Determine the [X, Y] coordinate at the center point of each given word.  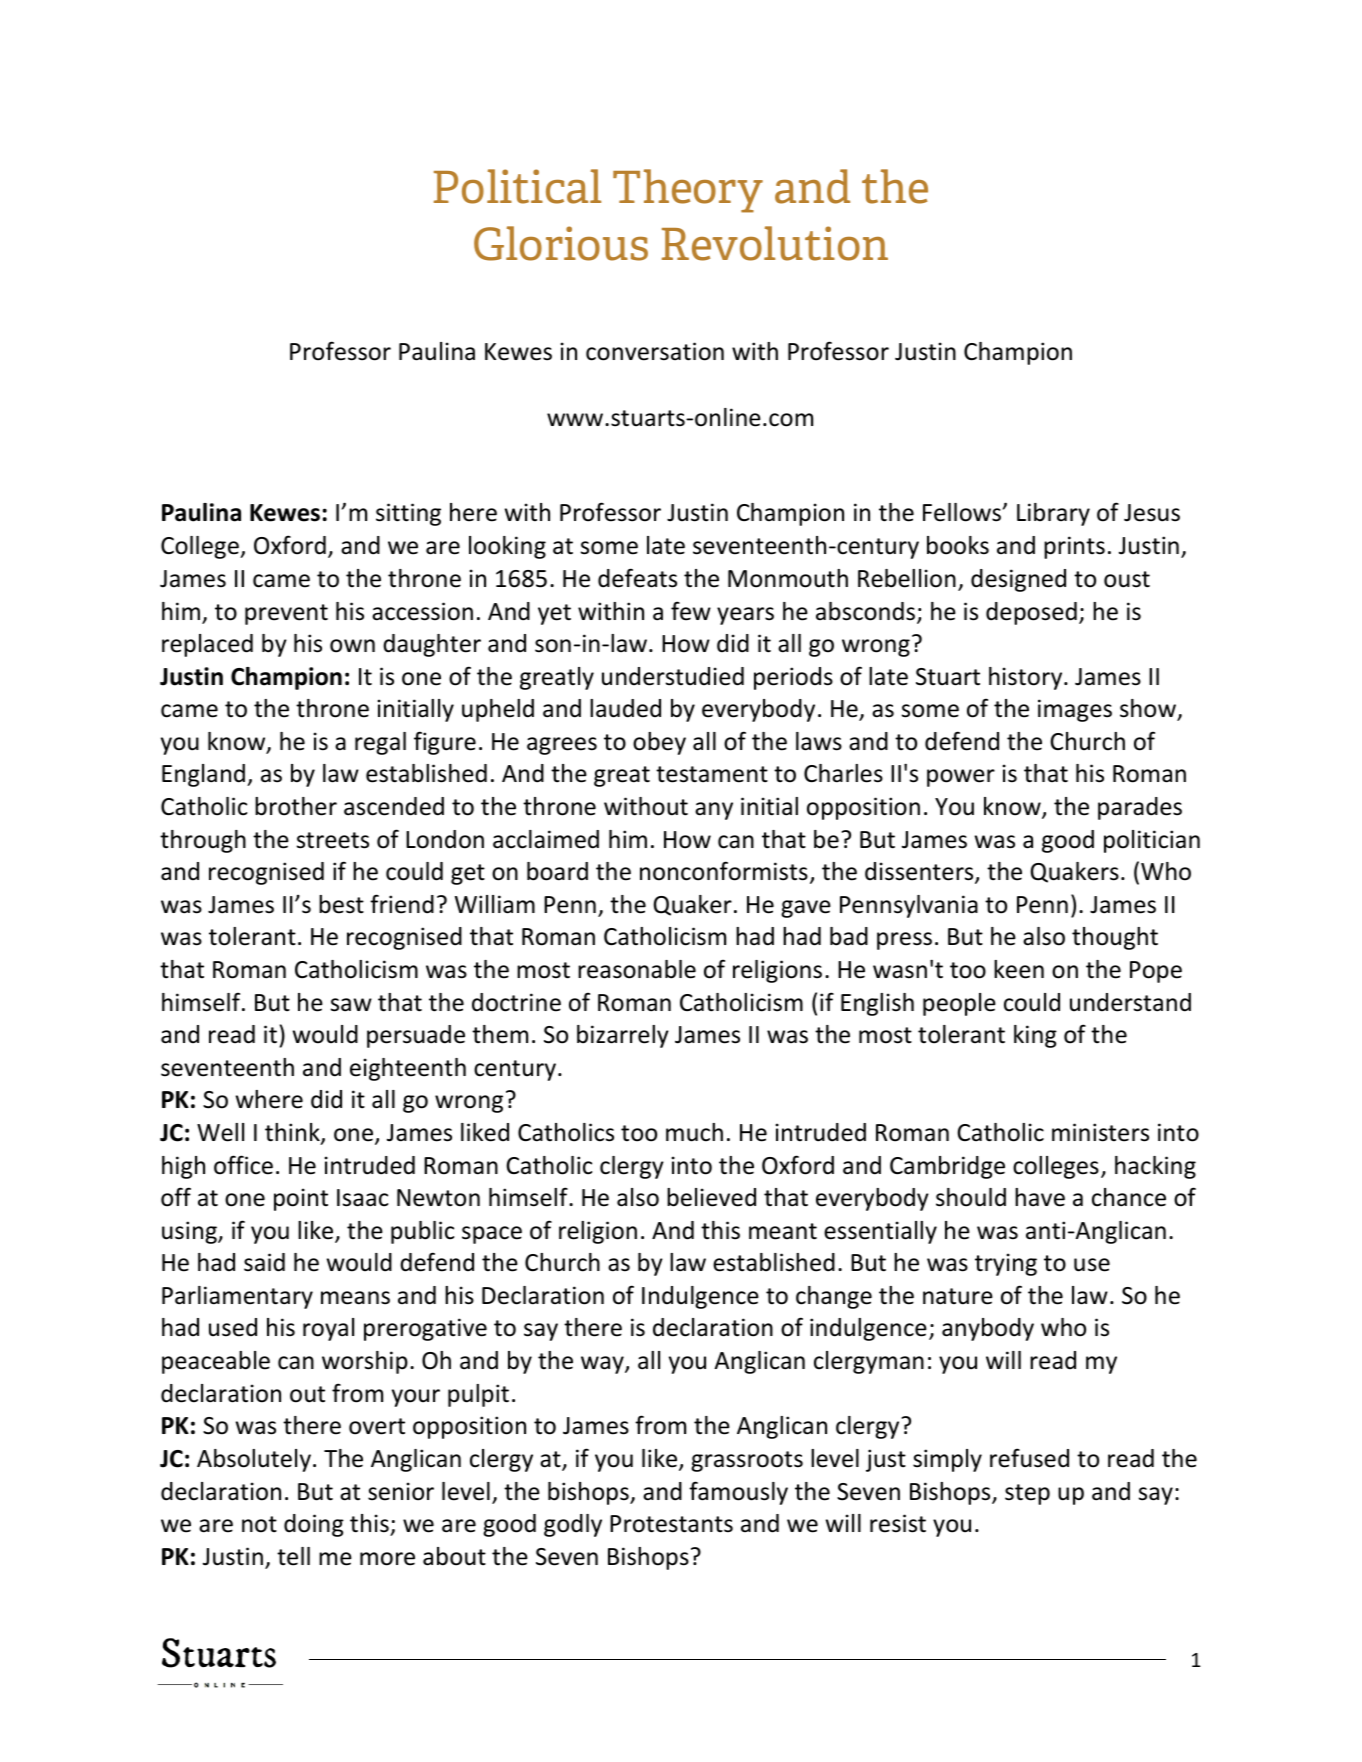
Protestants [671, 1524]
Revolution [775, 243]
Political [517, 186]
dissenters [920, 872]
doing [314, 1525]
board [557, 871]
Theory [688, 191]
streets [333, 840]
